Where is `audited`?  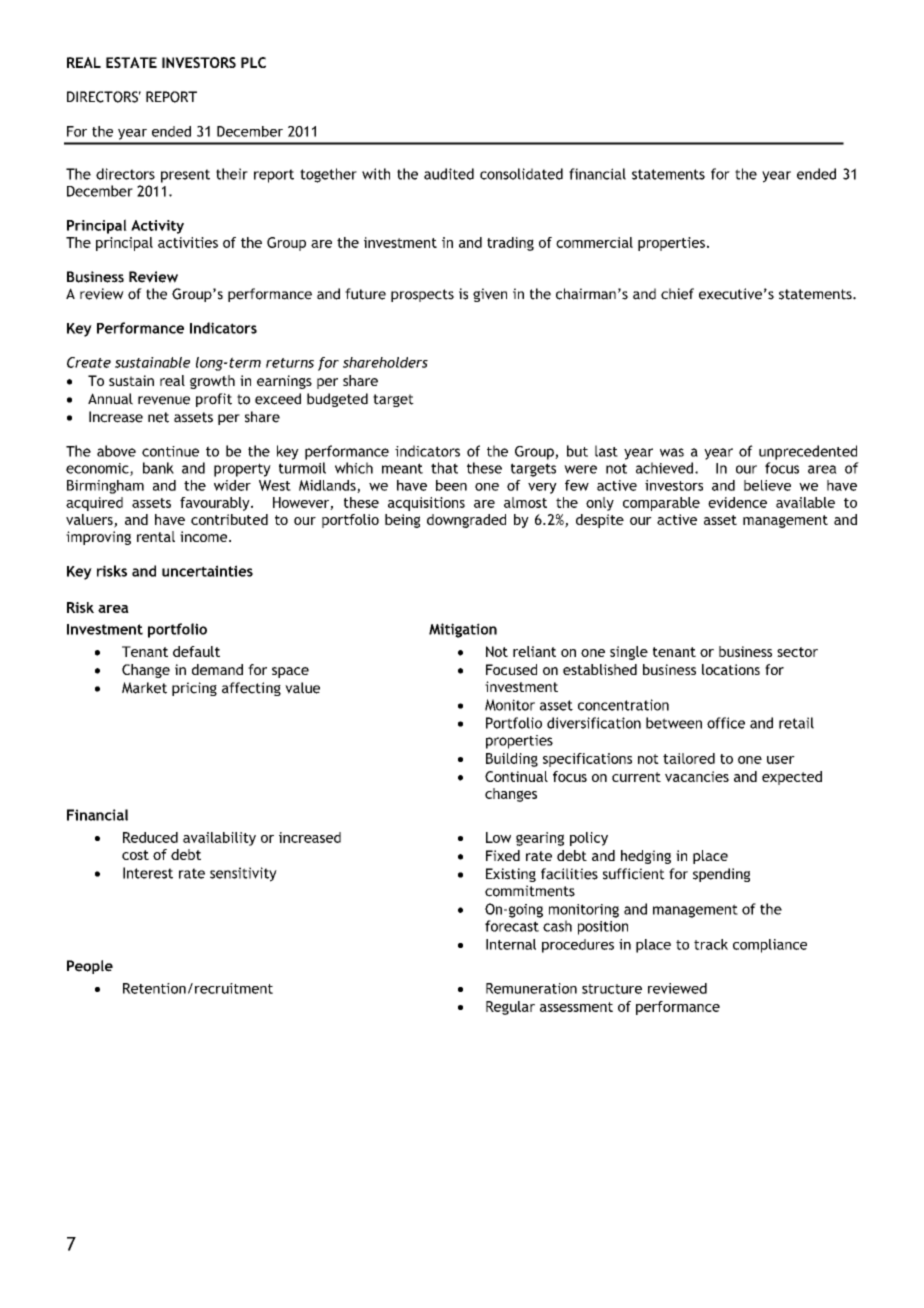 audited is located at coordinates (449, 174).
